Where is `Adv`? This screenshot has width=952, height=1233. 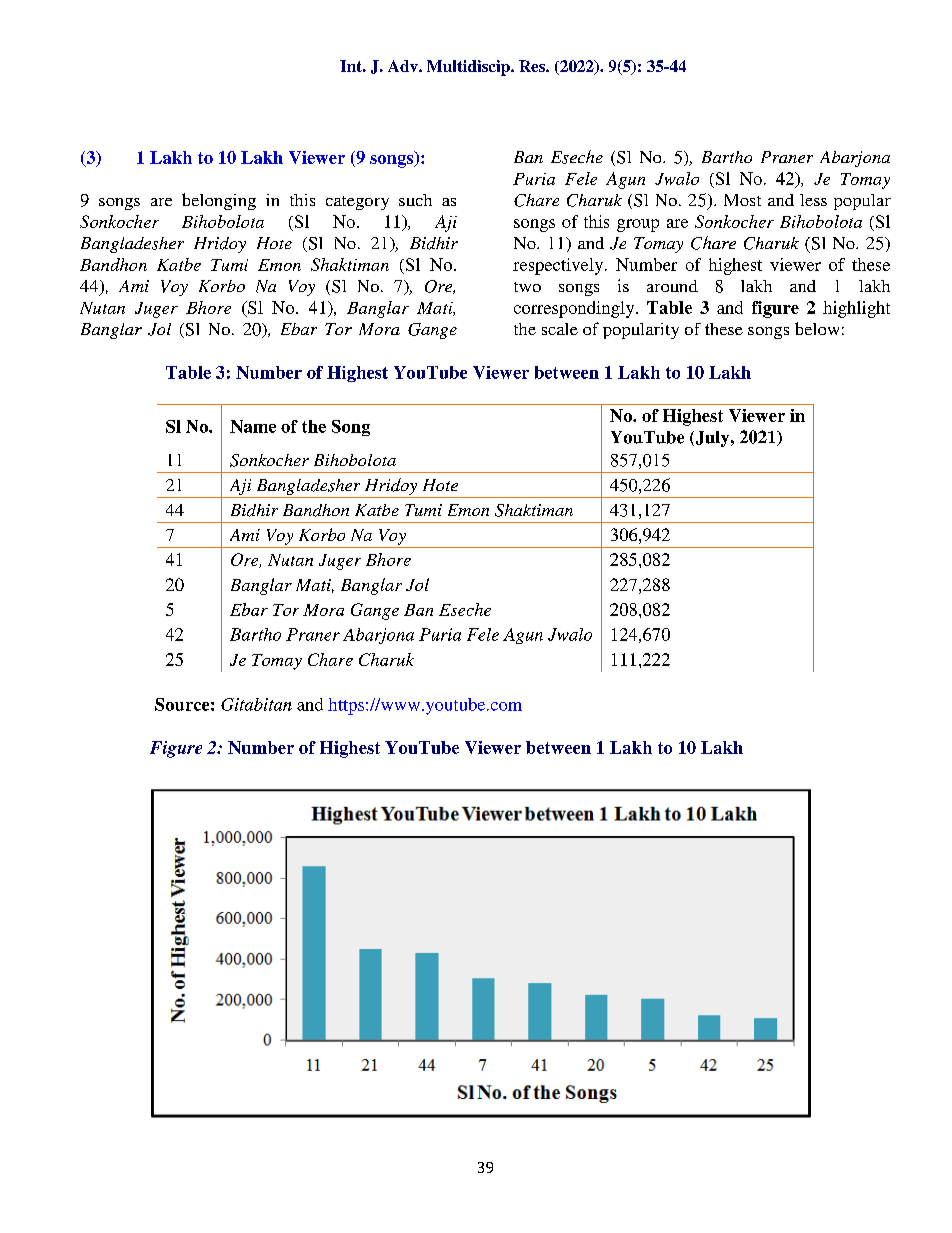
Adv is located at coordinates (404, 66).
